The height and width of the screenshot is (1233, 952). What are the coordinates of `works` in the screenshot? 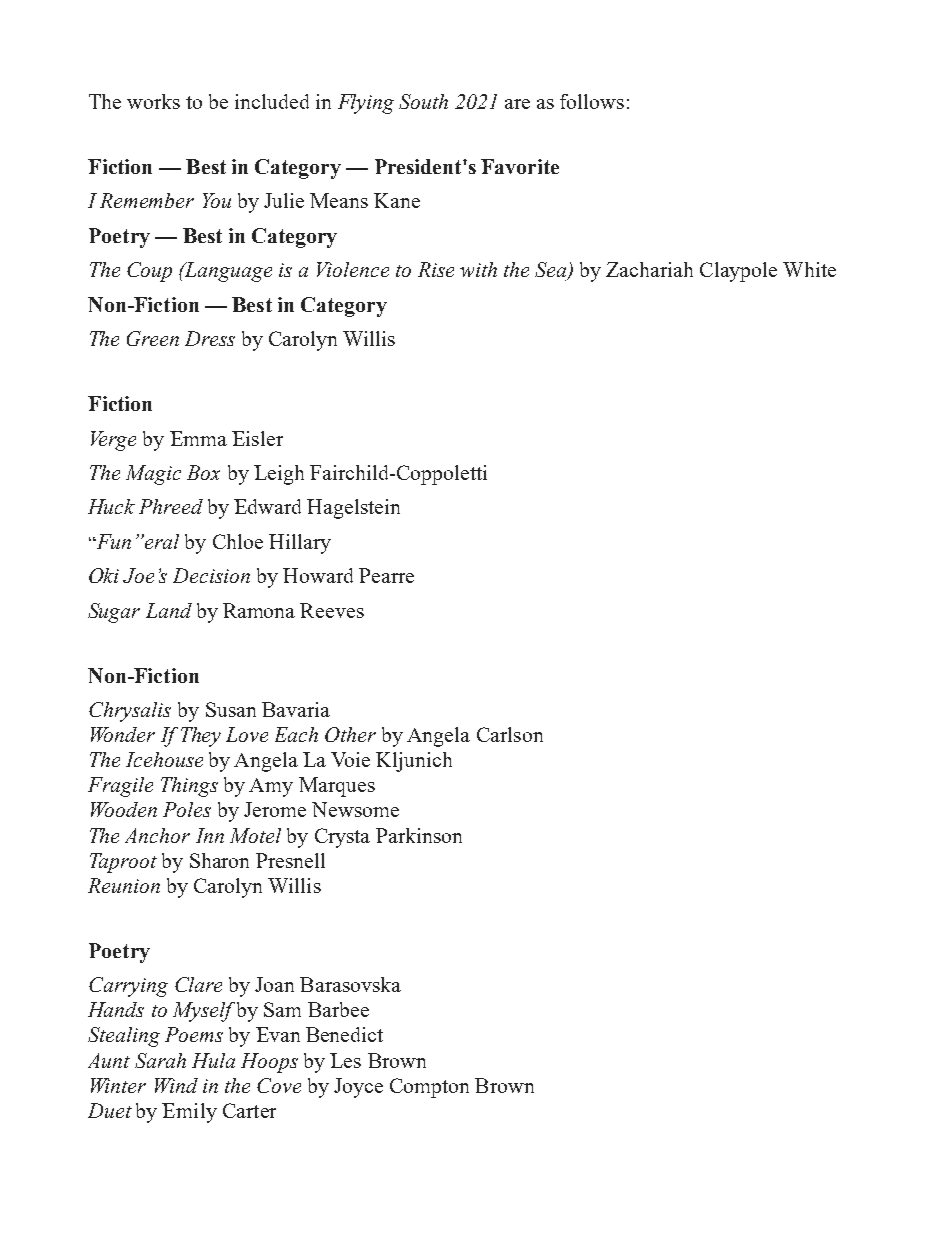 It's located at (153, 101).
